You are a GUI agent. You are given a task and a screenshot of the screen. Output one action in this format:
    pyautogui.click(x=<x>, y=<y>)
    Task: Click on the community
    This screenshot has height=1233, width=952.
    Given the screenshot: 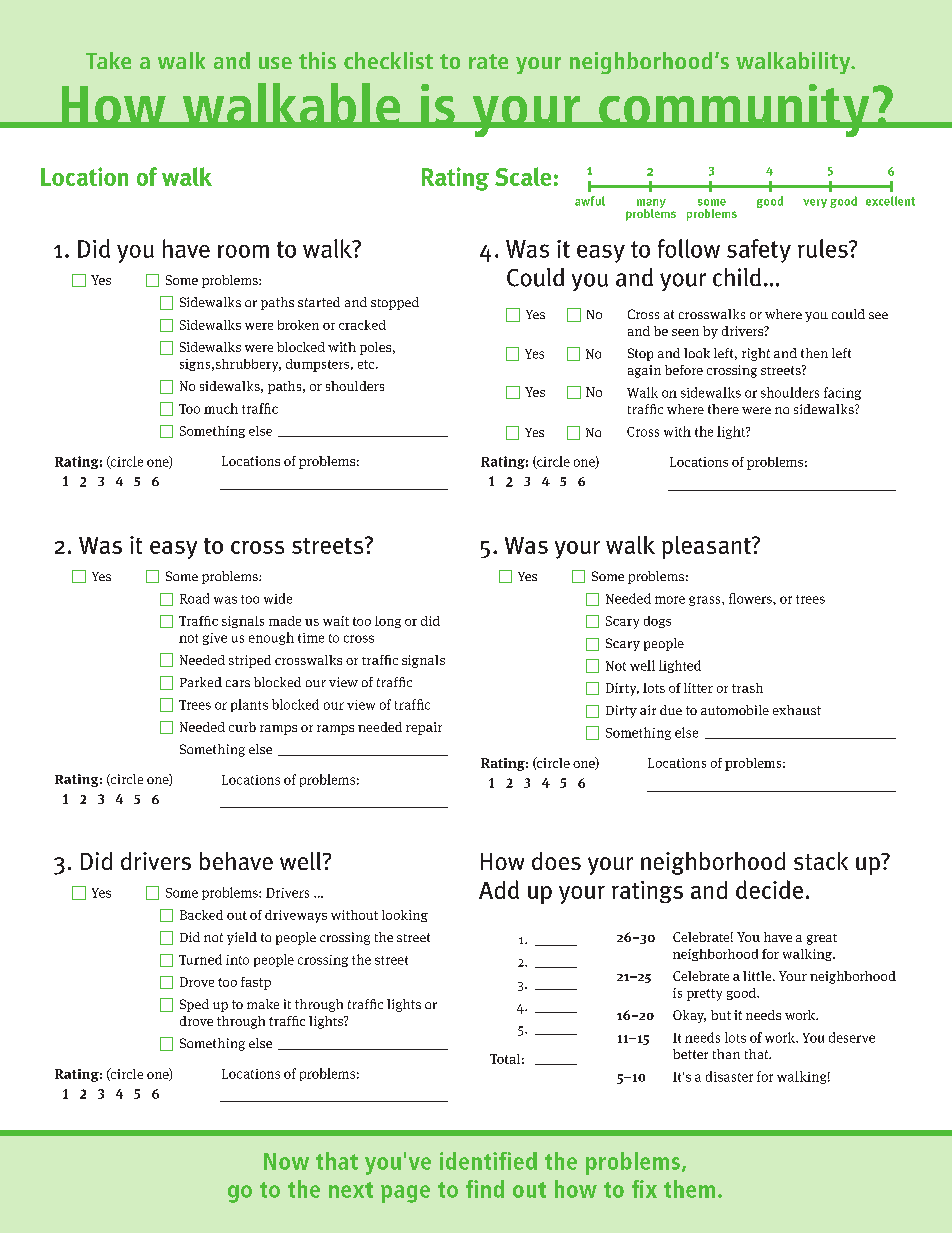 What is the action you would take?
    pyautogui.click(x=734, y=110)
